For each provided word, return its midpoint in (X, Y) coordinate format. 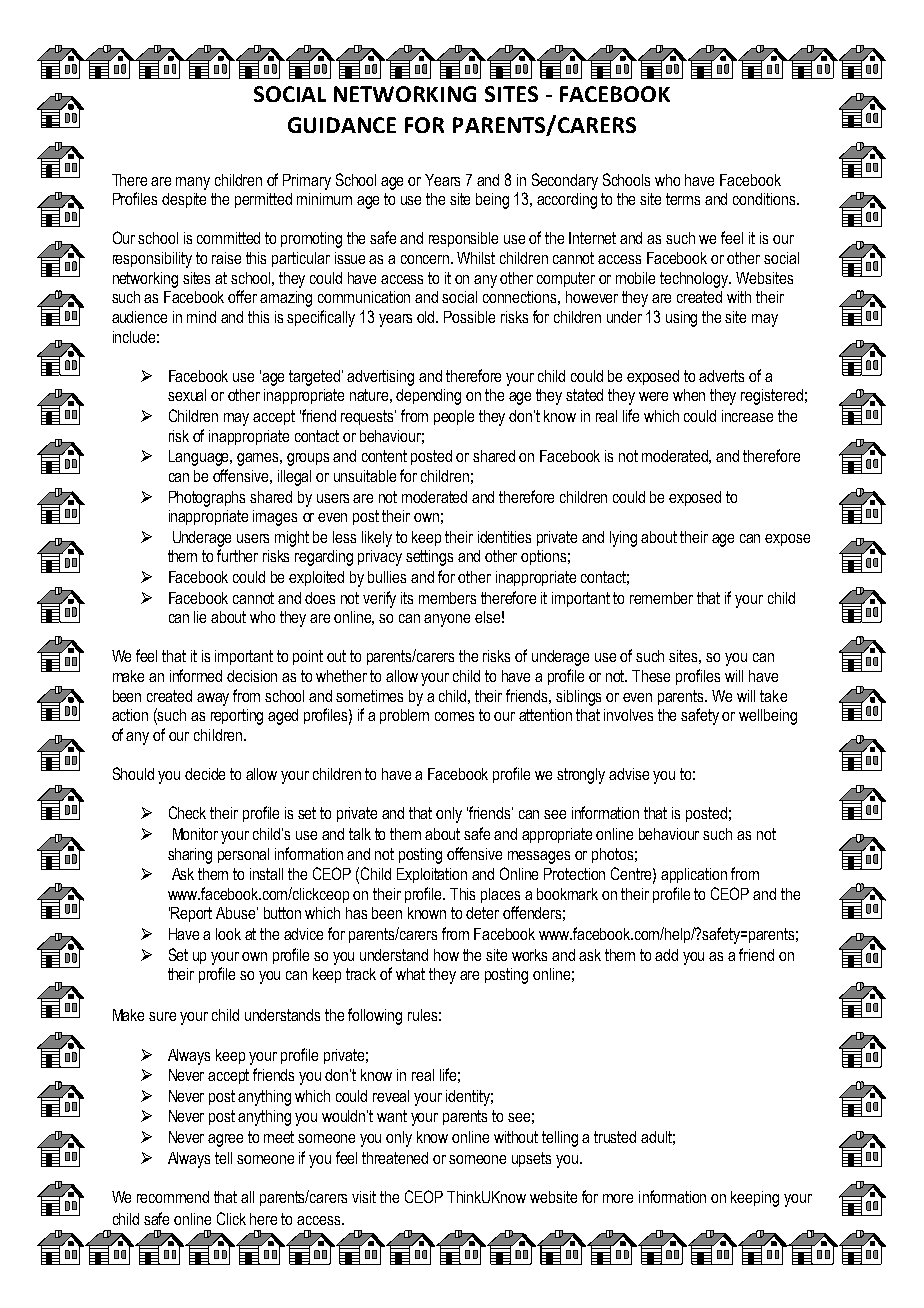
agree (225, 1140)
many (193, 183)
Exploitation (432, 875)
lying (623, 539)
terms (683, 199)
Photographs (207, 499)
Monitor (195, 834)
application (694, 875)
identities (504, 537)
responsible (463, 239)
